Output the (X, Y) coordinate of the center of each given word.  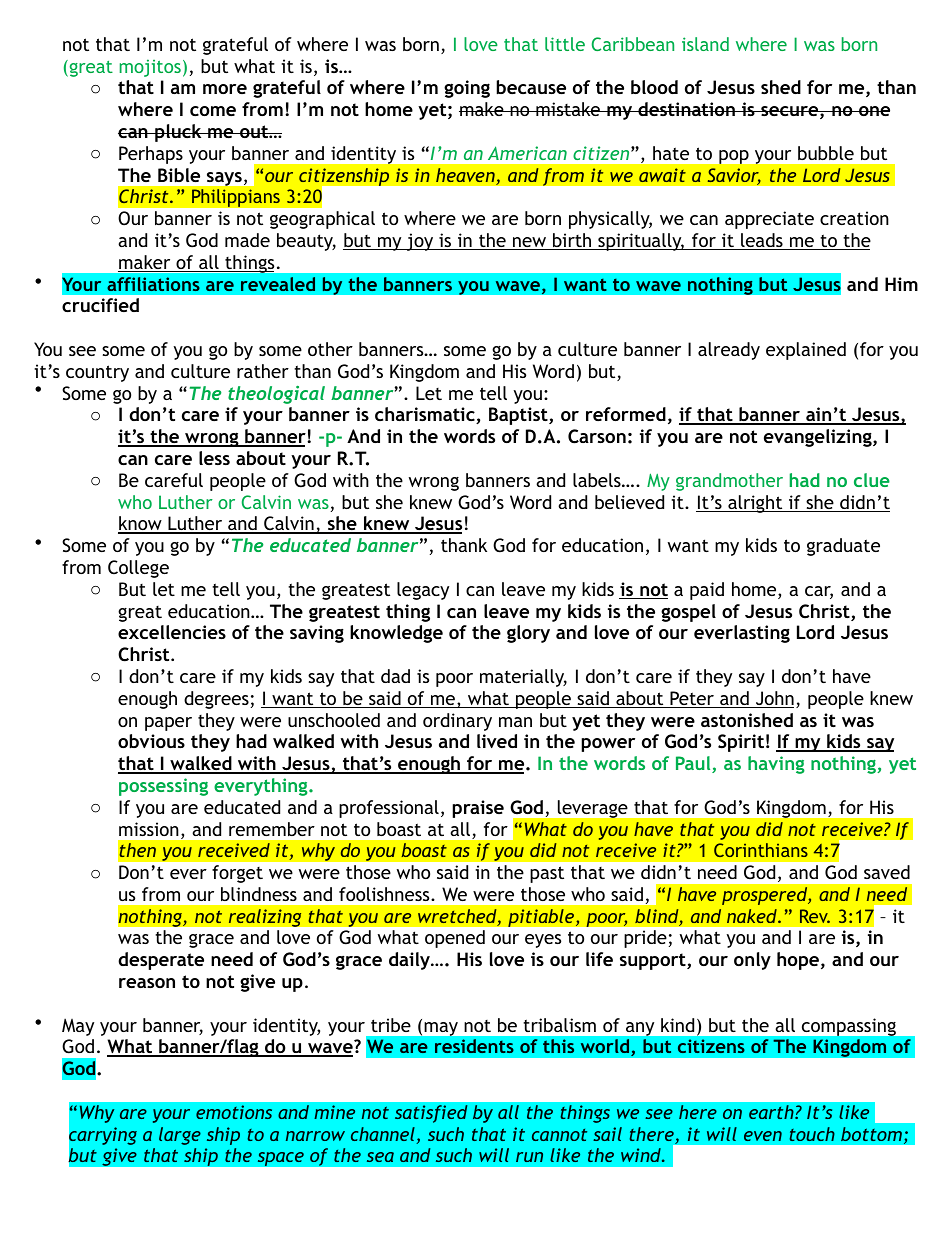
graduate (843, 547)
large (180, 1136)
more (225, 89)
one (873, 111)
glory (528, 634)
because (531, 87)
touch (812, 1134)
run (529, 1157)
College (138, 569)
